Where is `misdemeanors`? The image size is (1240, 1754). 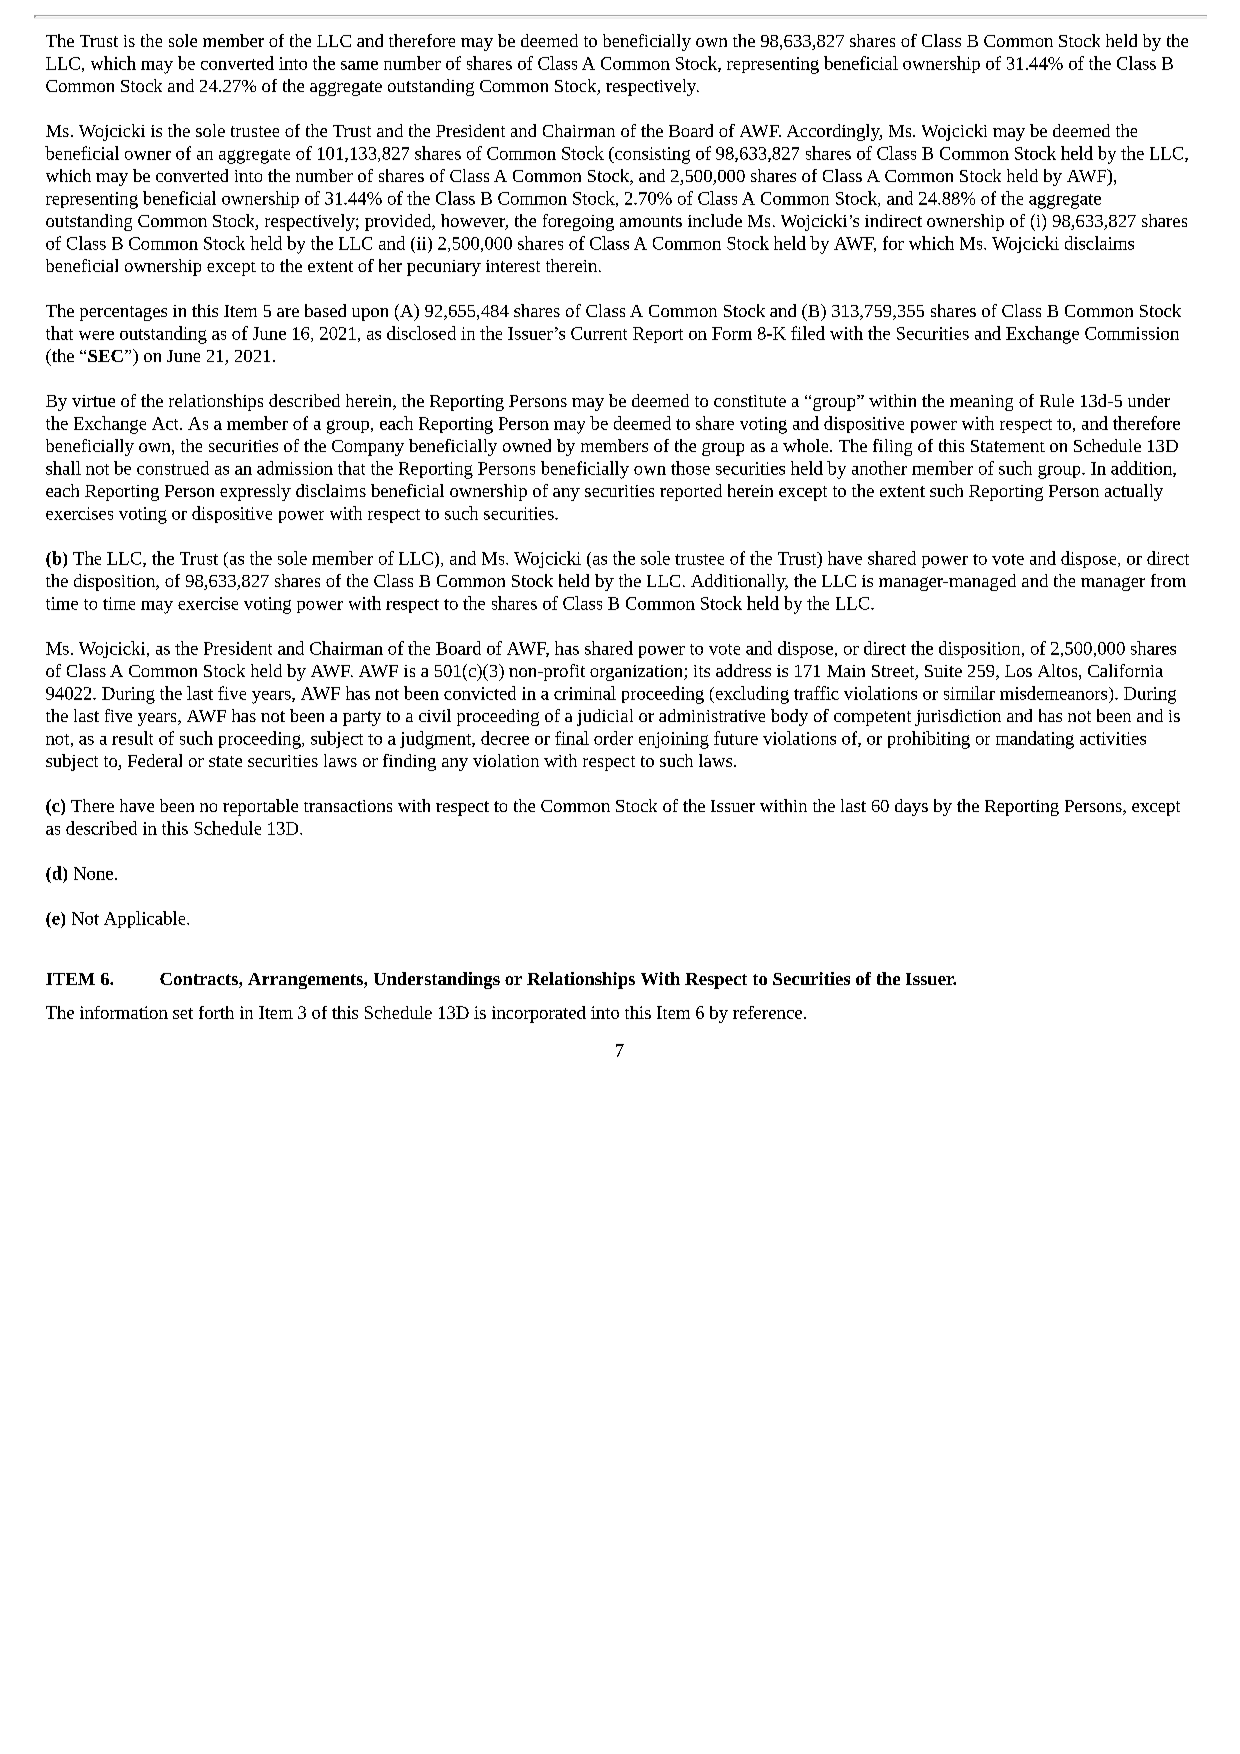
misdemeanors is located at coordinates (1055, 693).
